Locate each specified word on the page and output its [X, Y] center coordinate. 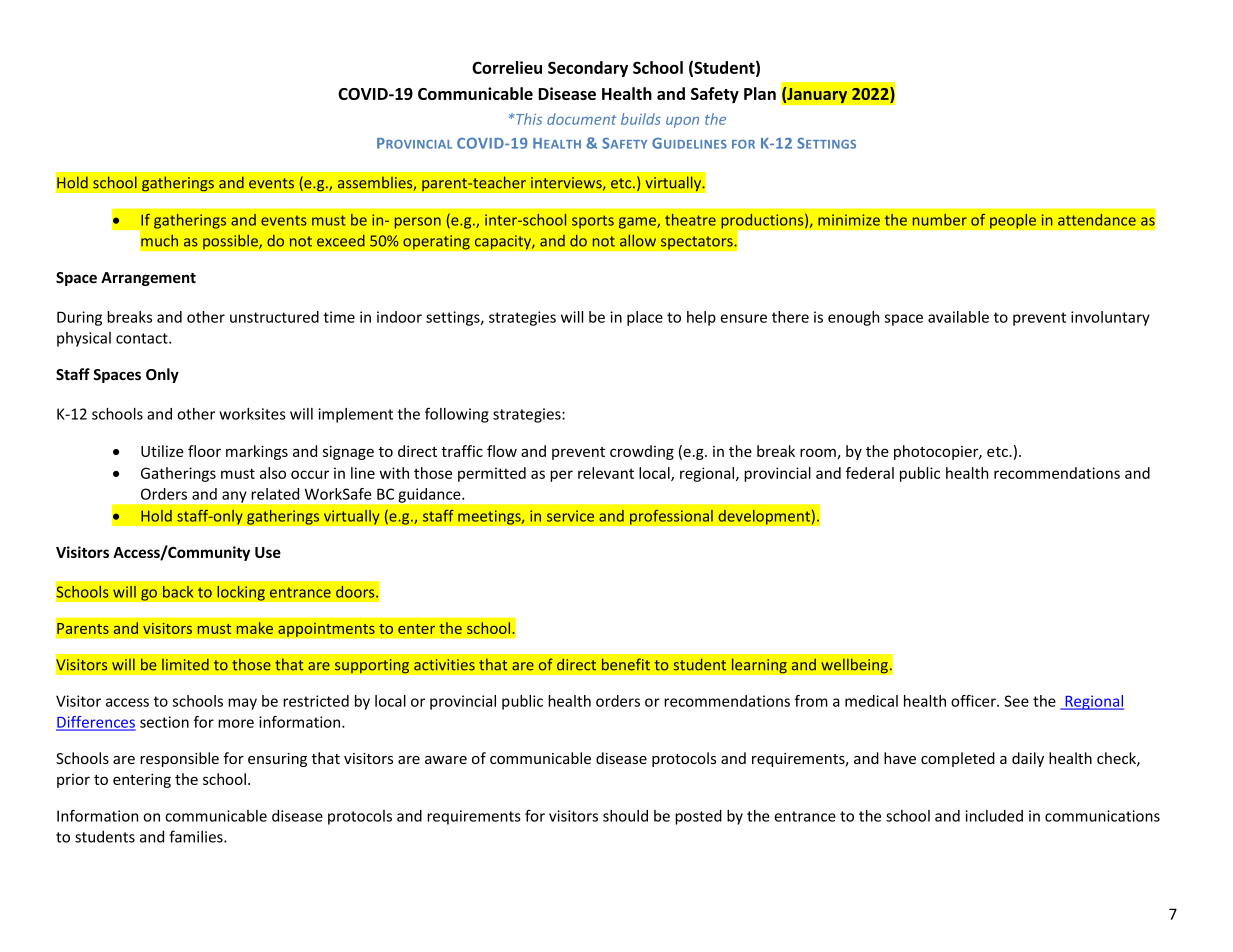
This [528, 119]
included [994, 816]
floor [204, 451]
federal [870, 473]
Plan [760, 93]
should [625, 816]
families [197, 836]
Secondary [588, 69]
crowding [642, 452]
